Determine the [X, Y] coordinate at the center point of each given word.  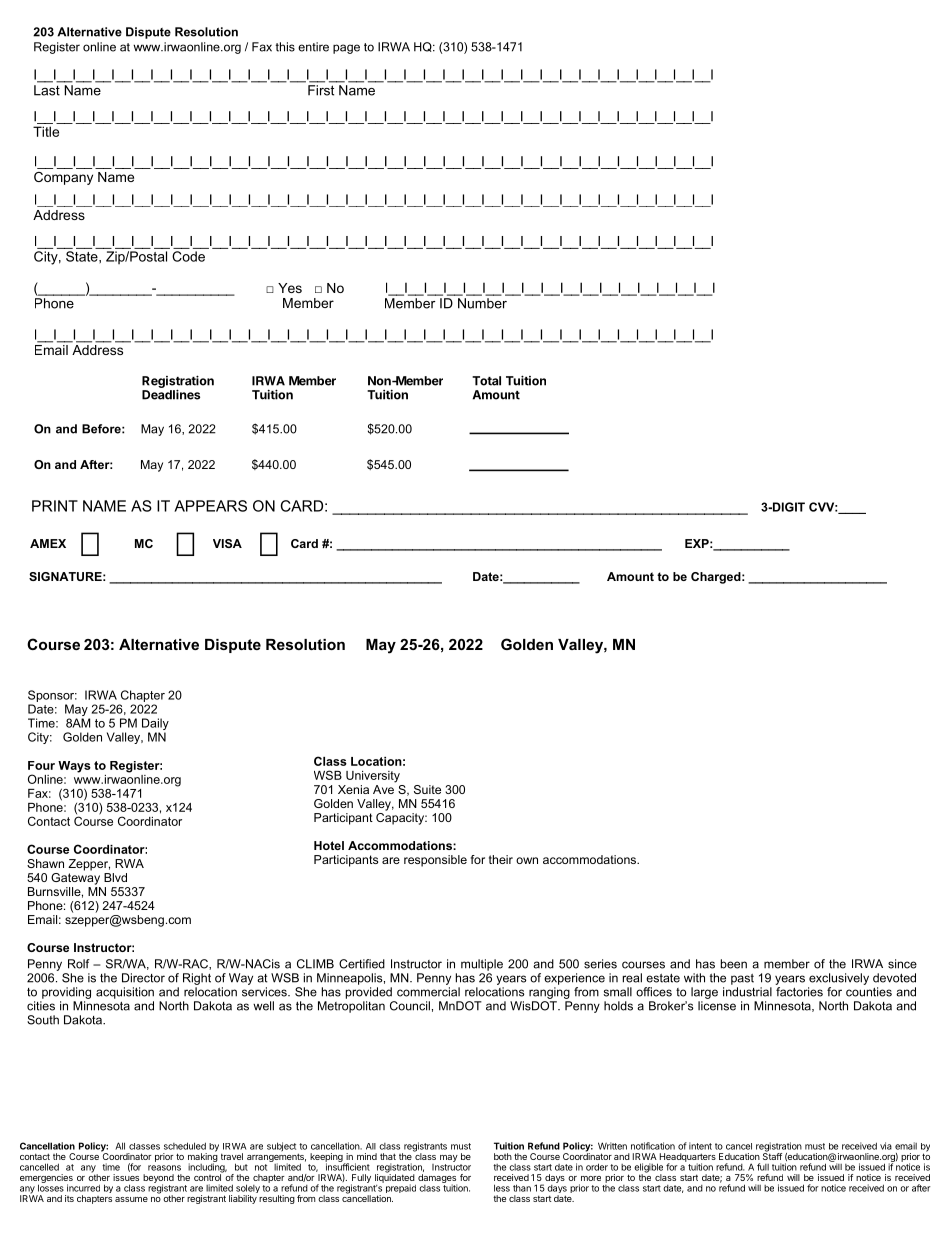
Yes [290, 288]
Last [48, 89]
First [322, 89]
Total [486, 381]
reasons [164, 1168]
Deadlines [171, 394]
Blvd [115, 877]
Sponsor [52, 696]
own [527, 860]
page [346, 49]
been [734, 964]
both [503, 1156]
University [373, 777]
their [501, 859]
